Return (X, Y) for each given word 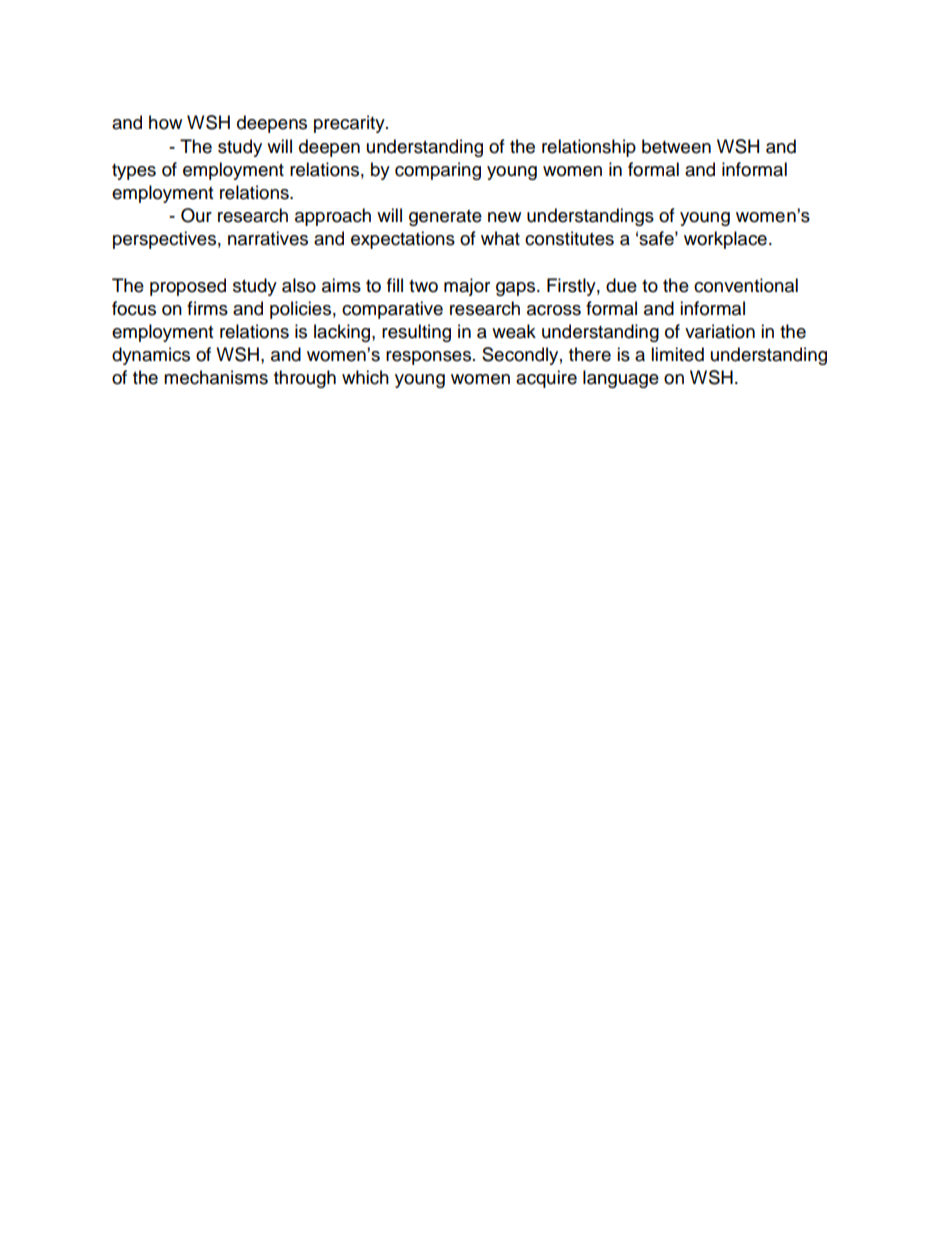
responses (430, 358)
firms (207, 308)
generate (445, 218)
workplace (725, 240)
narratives (268, 238)
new (504, 217)
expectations (403, 240)
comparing (438, 171)
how (165, 122)
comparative (392, 310)
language (621, 379)
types (134, 172)
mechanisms (216, 377)
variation (720, 331)
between (676, 146)
